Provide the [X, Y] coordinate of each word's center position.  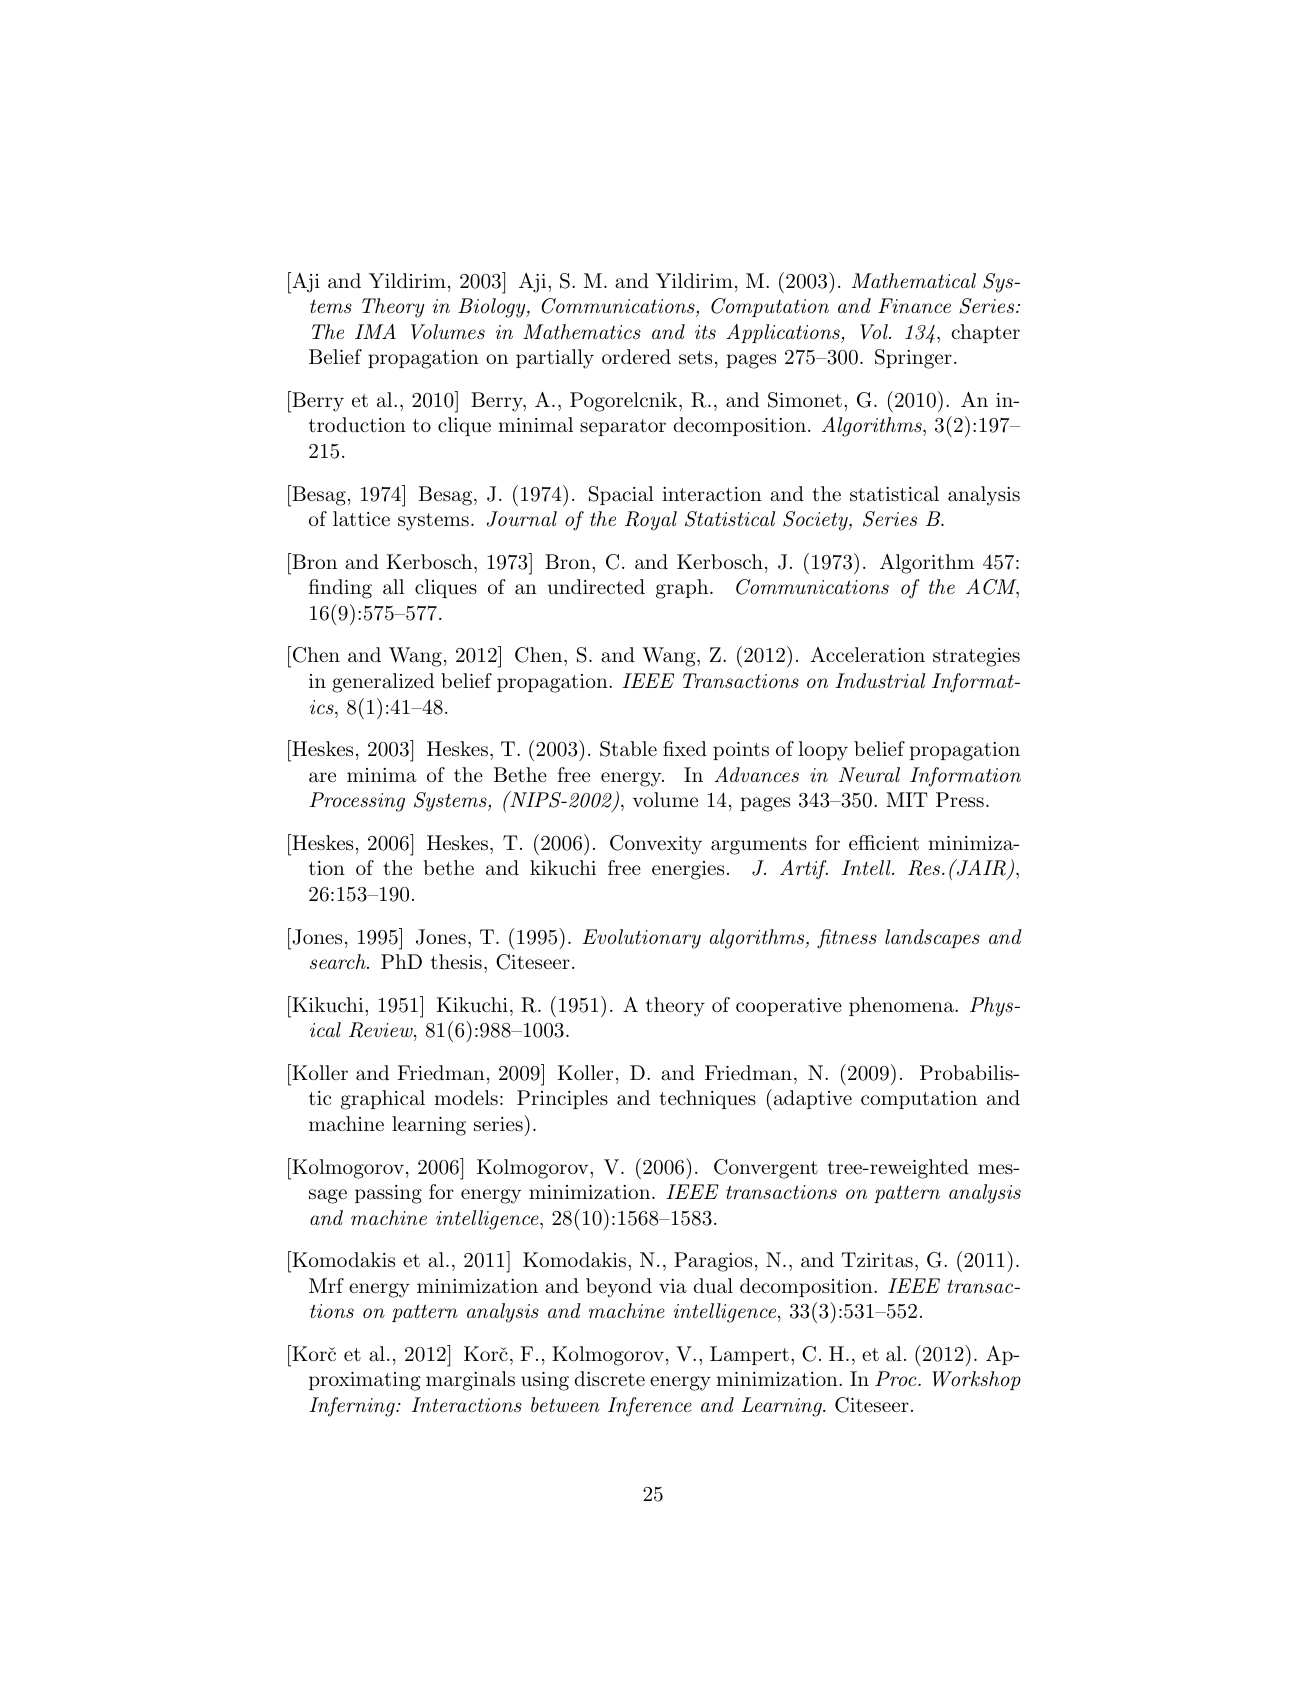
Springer [913, 359]
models [466, 1097]
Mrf [326, 1285]
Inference [650, 1407]
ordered [636, 356]
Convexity [656, 845]
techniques [707, 1099]
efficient [884, 843]
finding [340, 589]
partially [555, 359]
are [322, 777]
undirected [596, 587]
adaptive [811, 1099]
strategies [976, 657]
